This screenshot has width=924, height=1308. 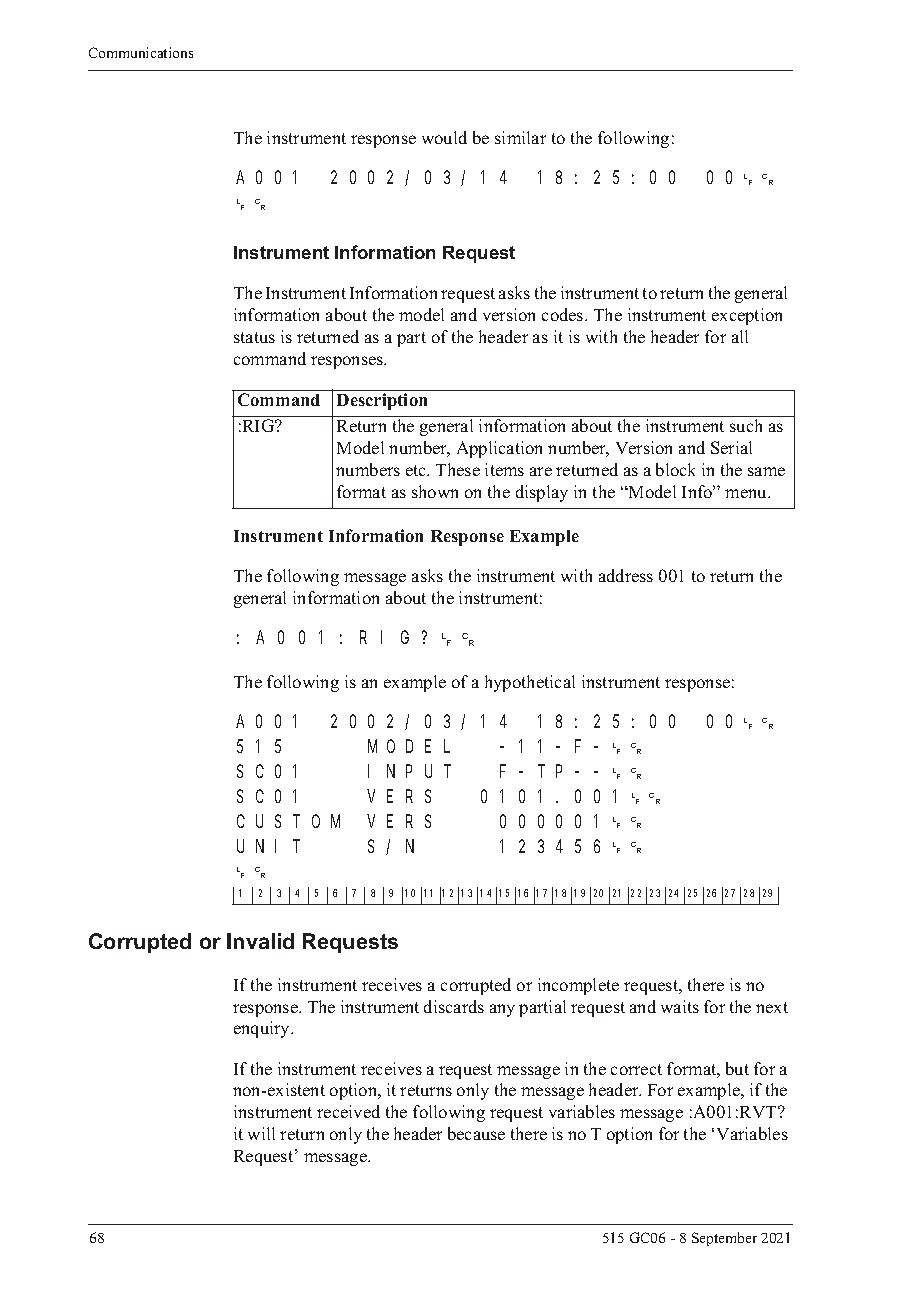 I want to click on will, so click(x=261, y=1133).
